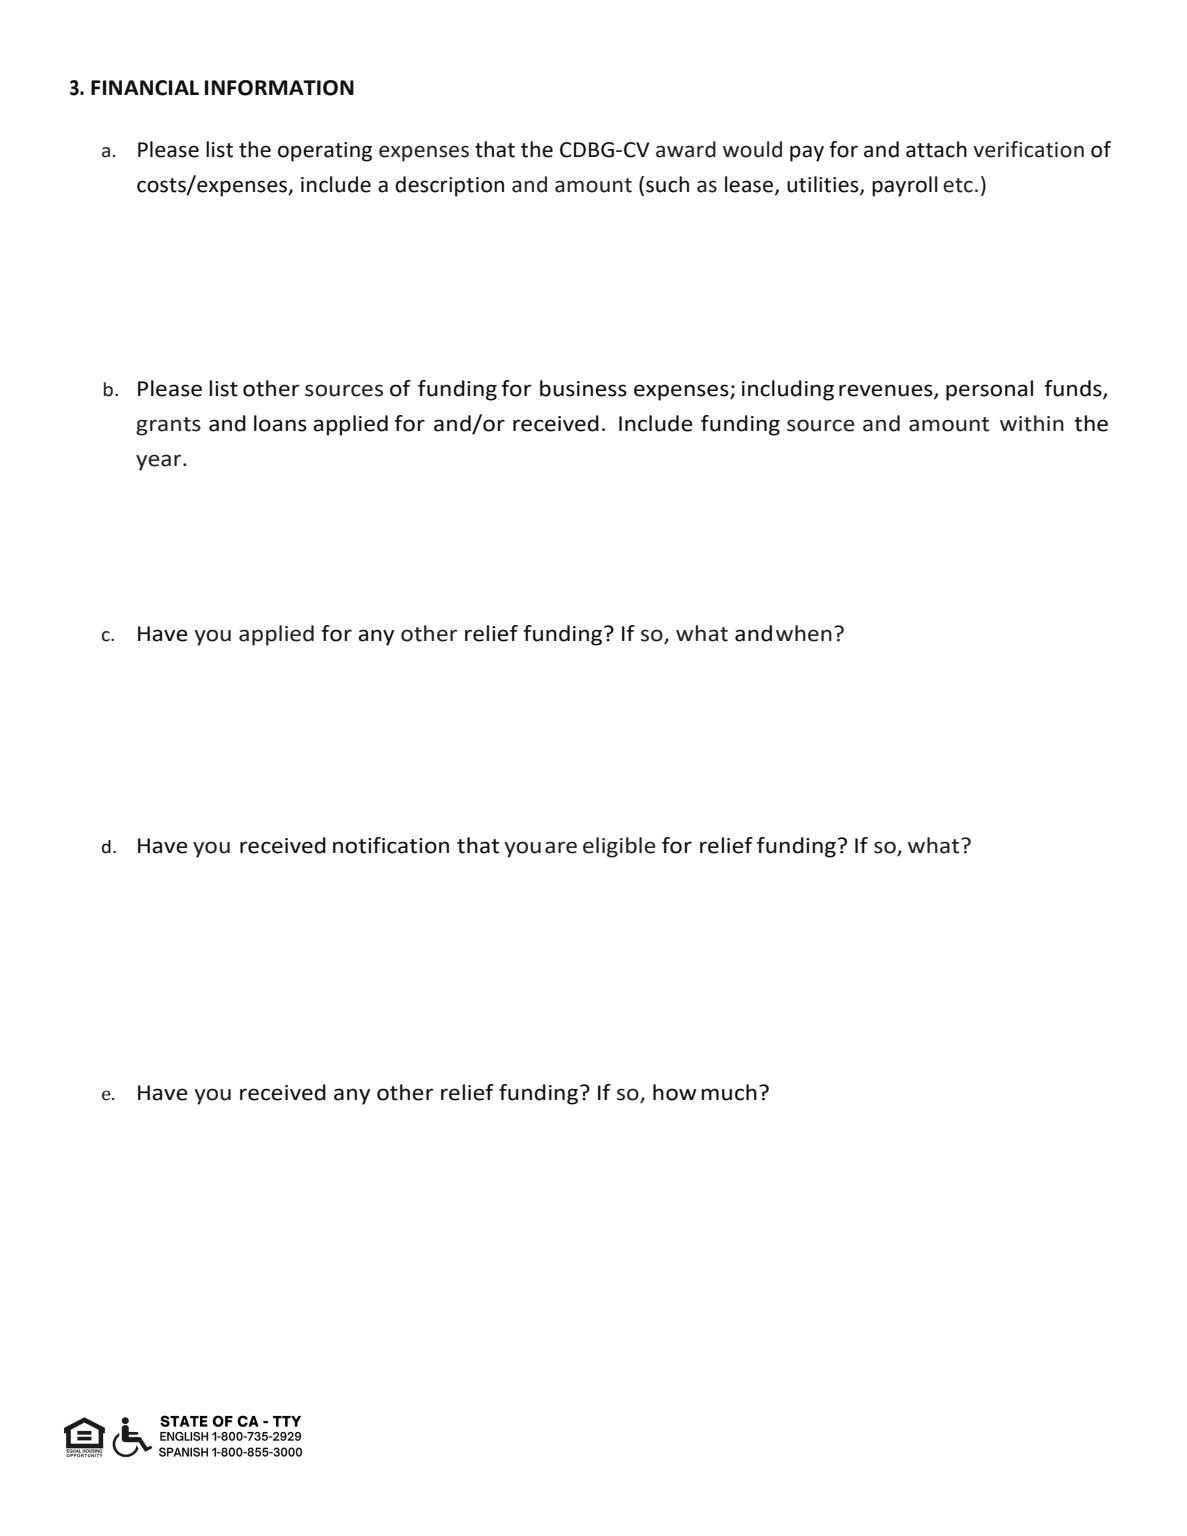 The height and width of the screenshot is (1536, 1187). Describe the element at coordinates (1032, 423) in the screenshot. I see `within` at that location.
